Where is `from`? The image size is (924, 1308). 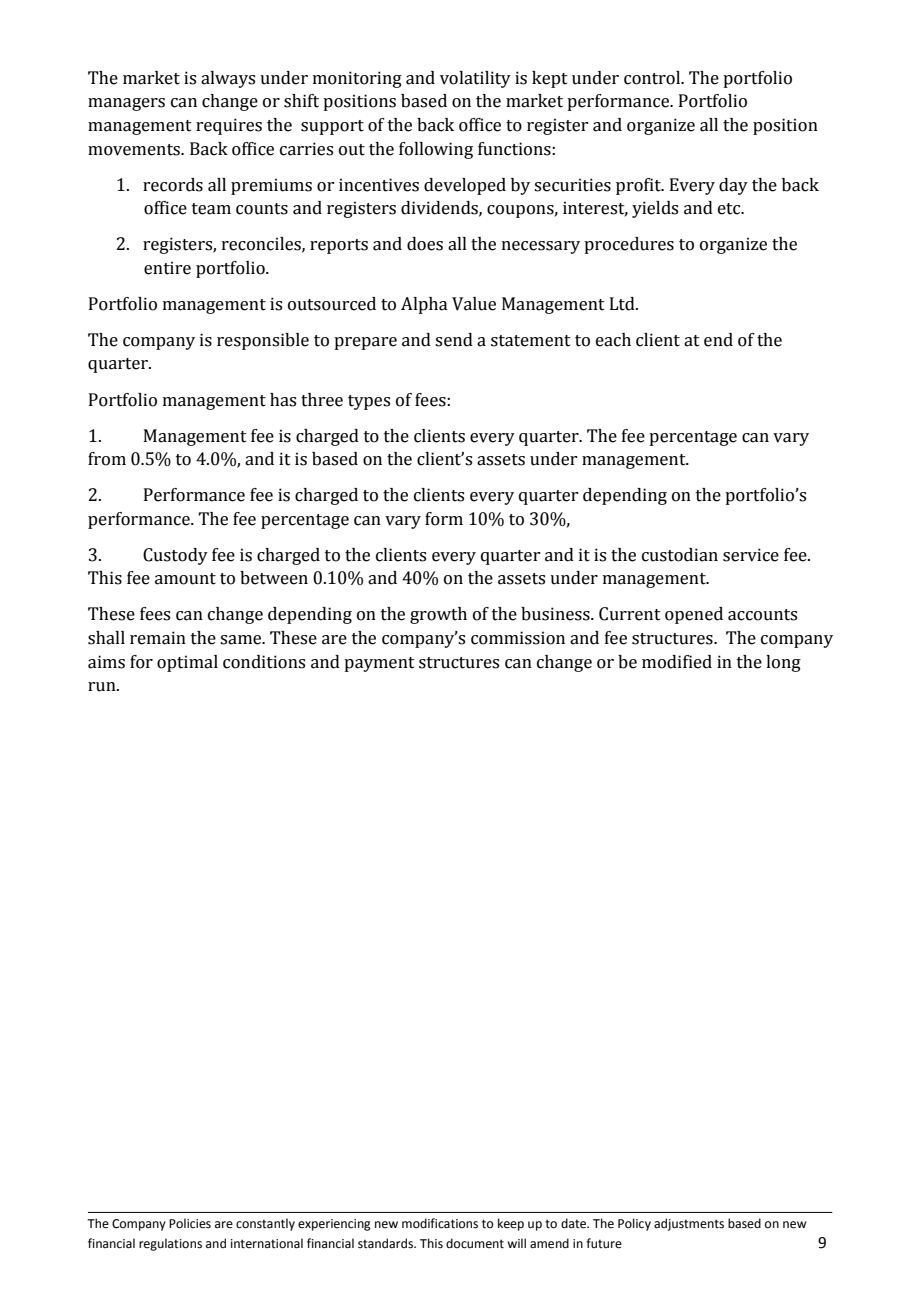 from is located at coordinates (107, 459).
